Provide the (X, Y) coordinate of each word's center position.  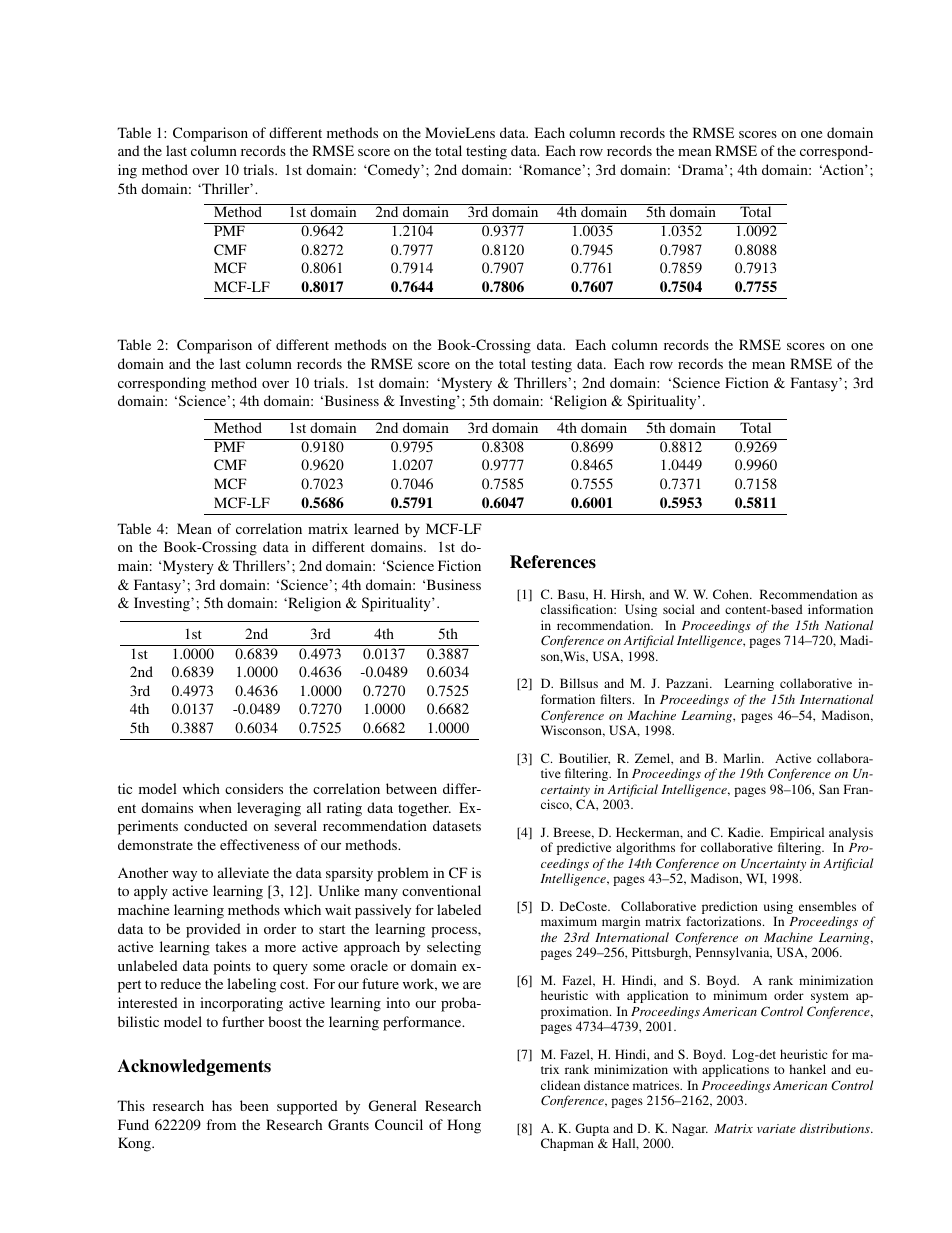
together (424, 809)
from (221, 1124)
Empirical (797, 835)
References (553, 562)
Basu (573, 595)
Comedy (394, 171)
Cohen (732, 594)
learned (376, 528)
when (215, 807)
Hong (464, 1126)
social (679, 609)
